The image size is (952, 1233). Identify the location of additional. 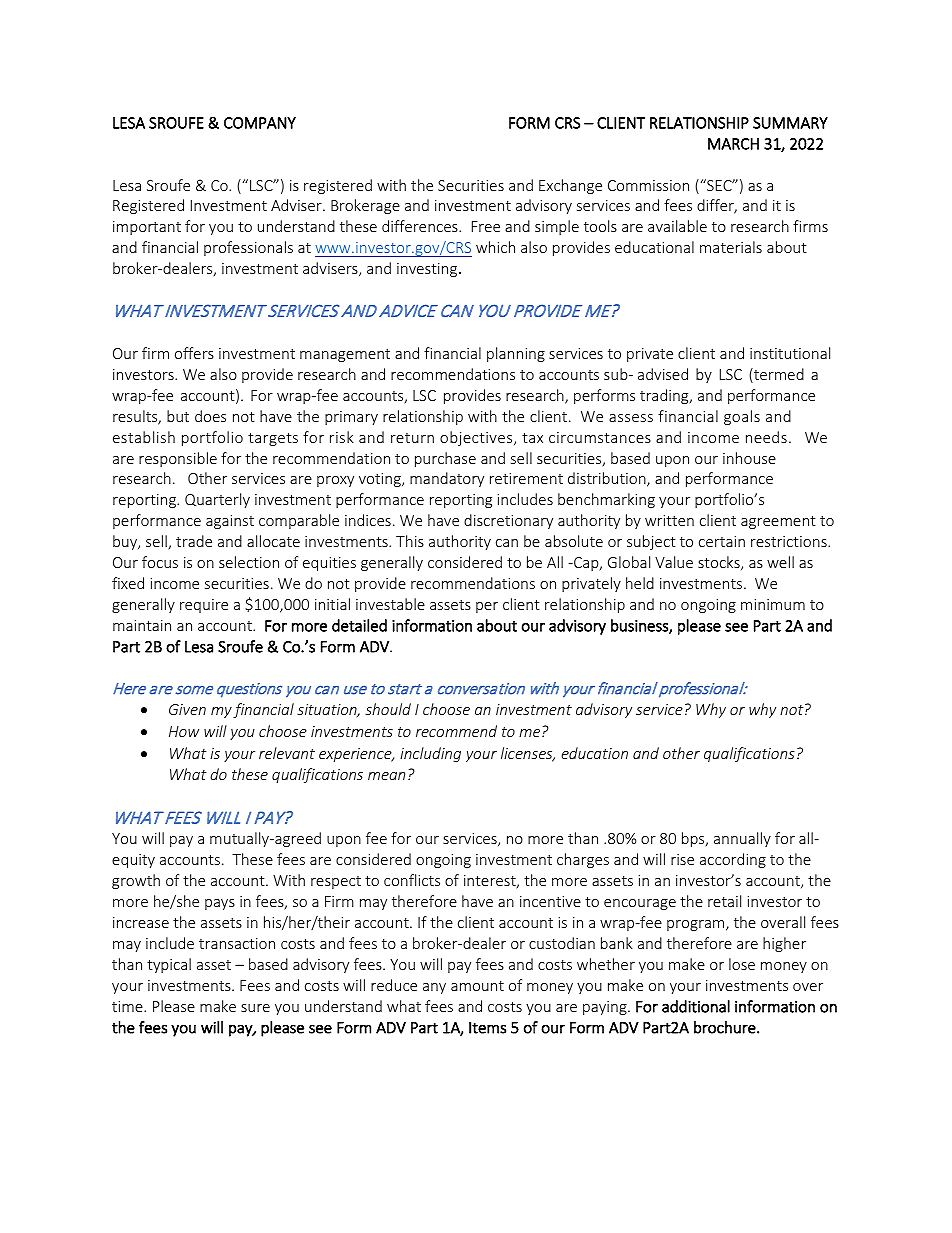
(696, 1006).
